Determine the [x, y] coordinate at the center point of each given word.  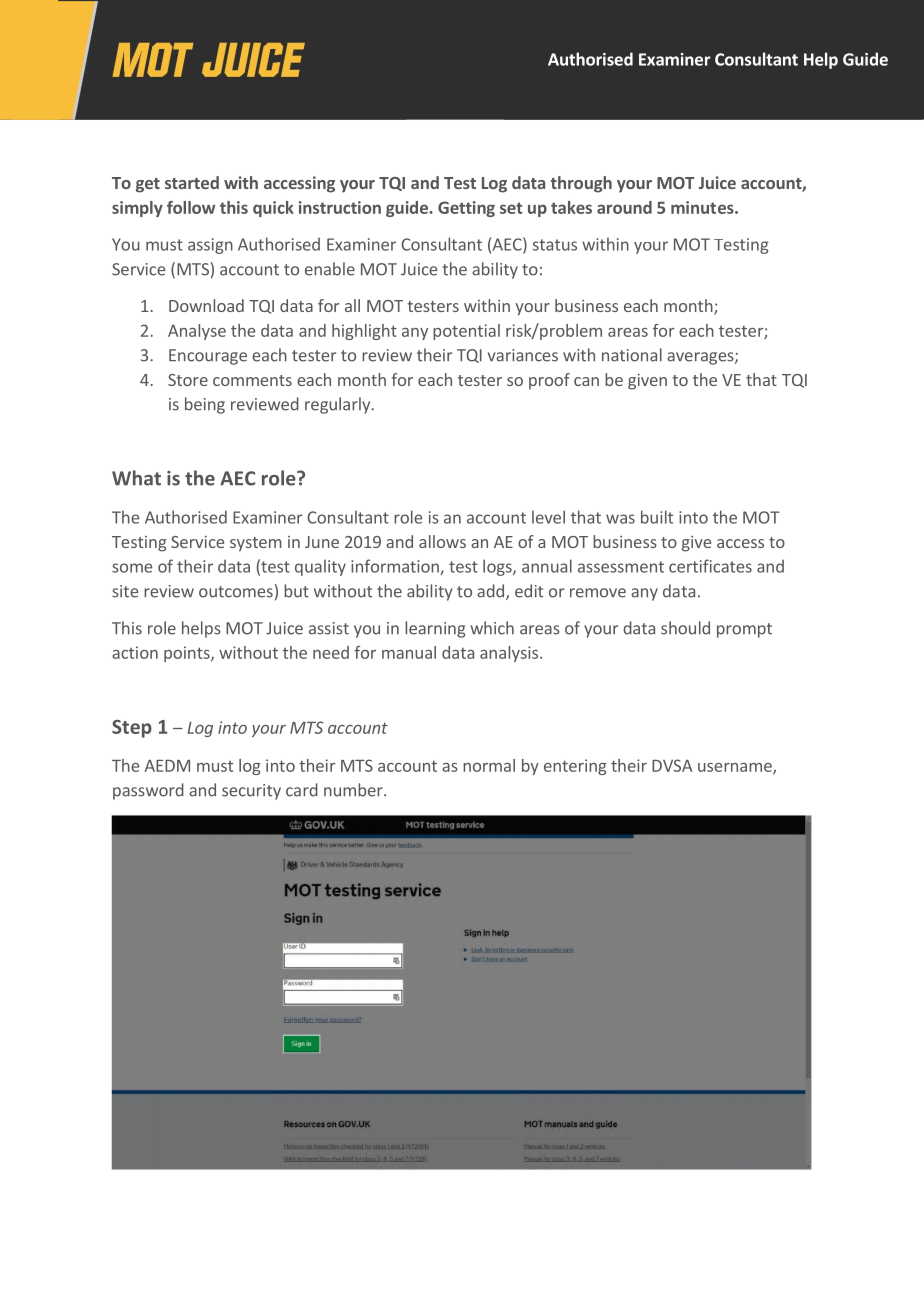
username [736, 768]
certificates [710, 566]
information [396, 567]
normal [489, 765]
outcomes [236, 592]
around [624, 207]
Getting [466, 209]
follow [191, 207]
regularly [339, 405]
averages [701, 358]
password [148, 791]
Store [188, 380]
